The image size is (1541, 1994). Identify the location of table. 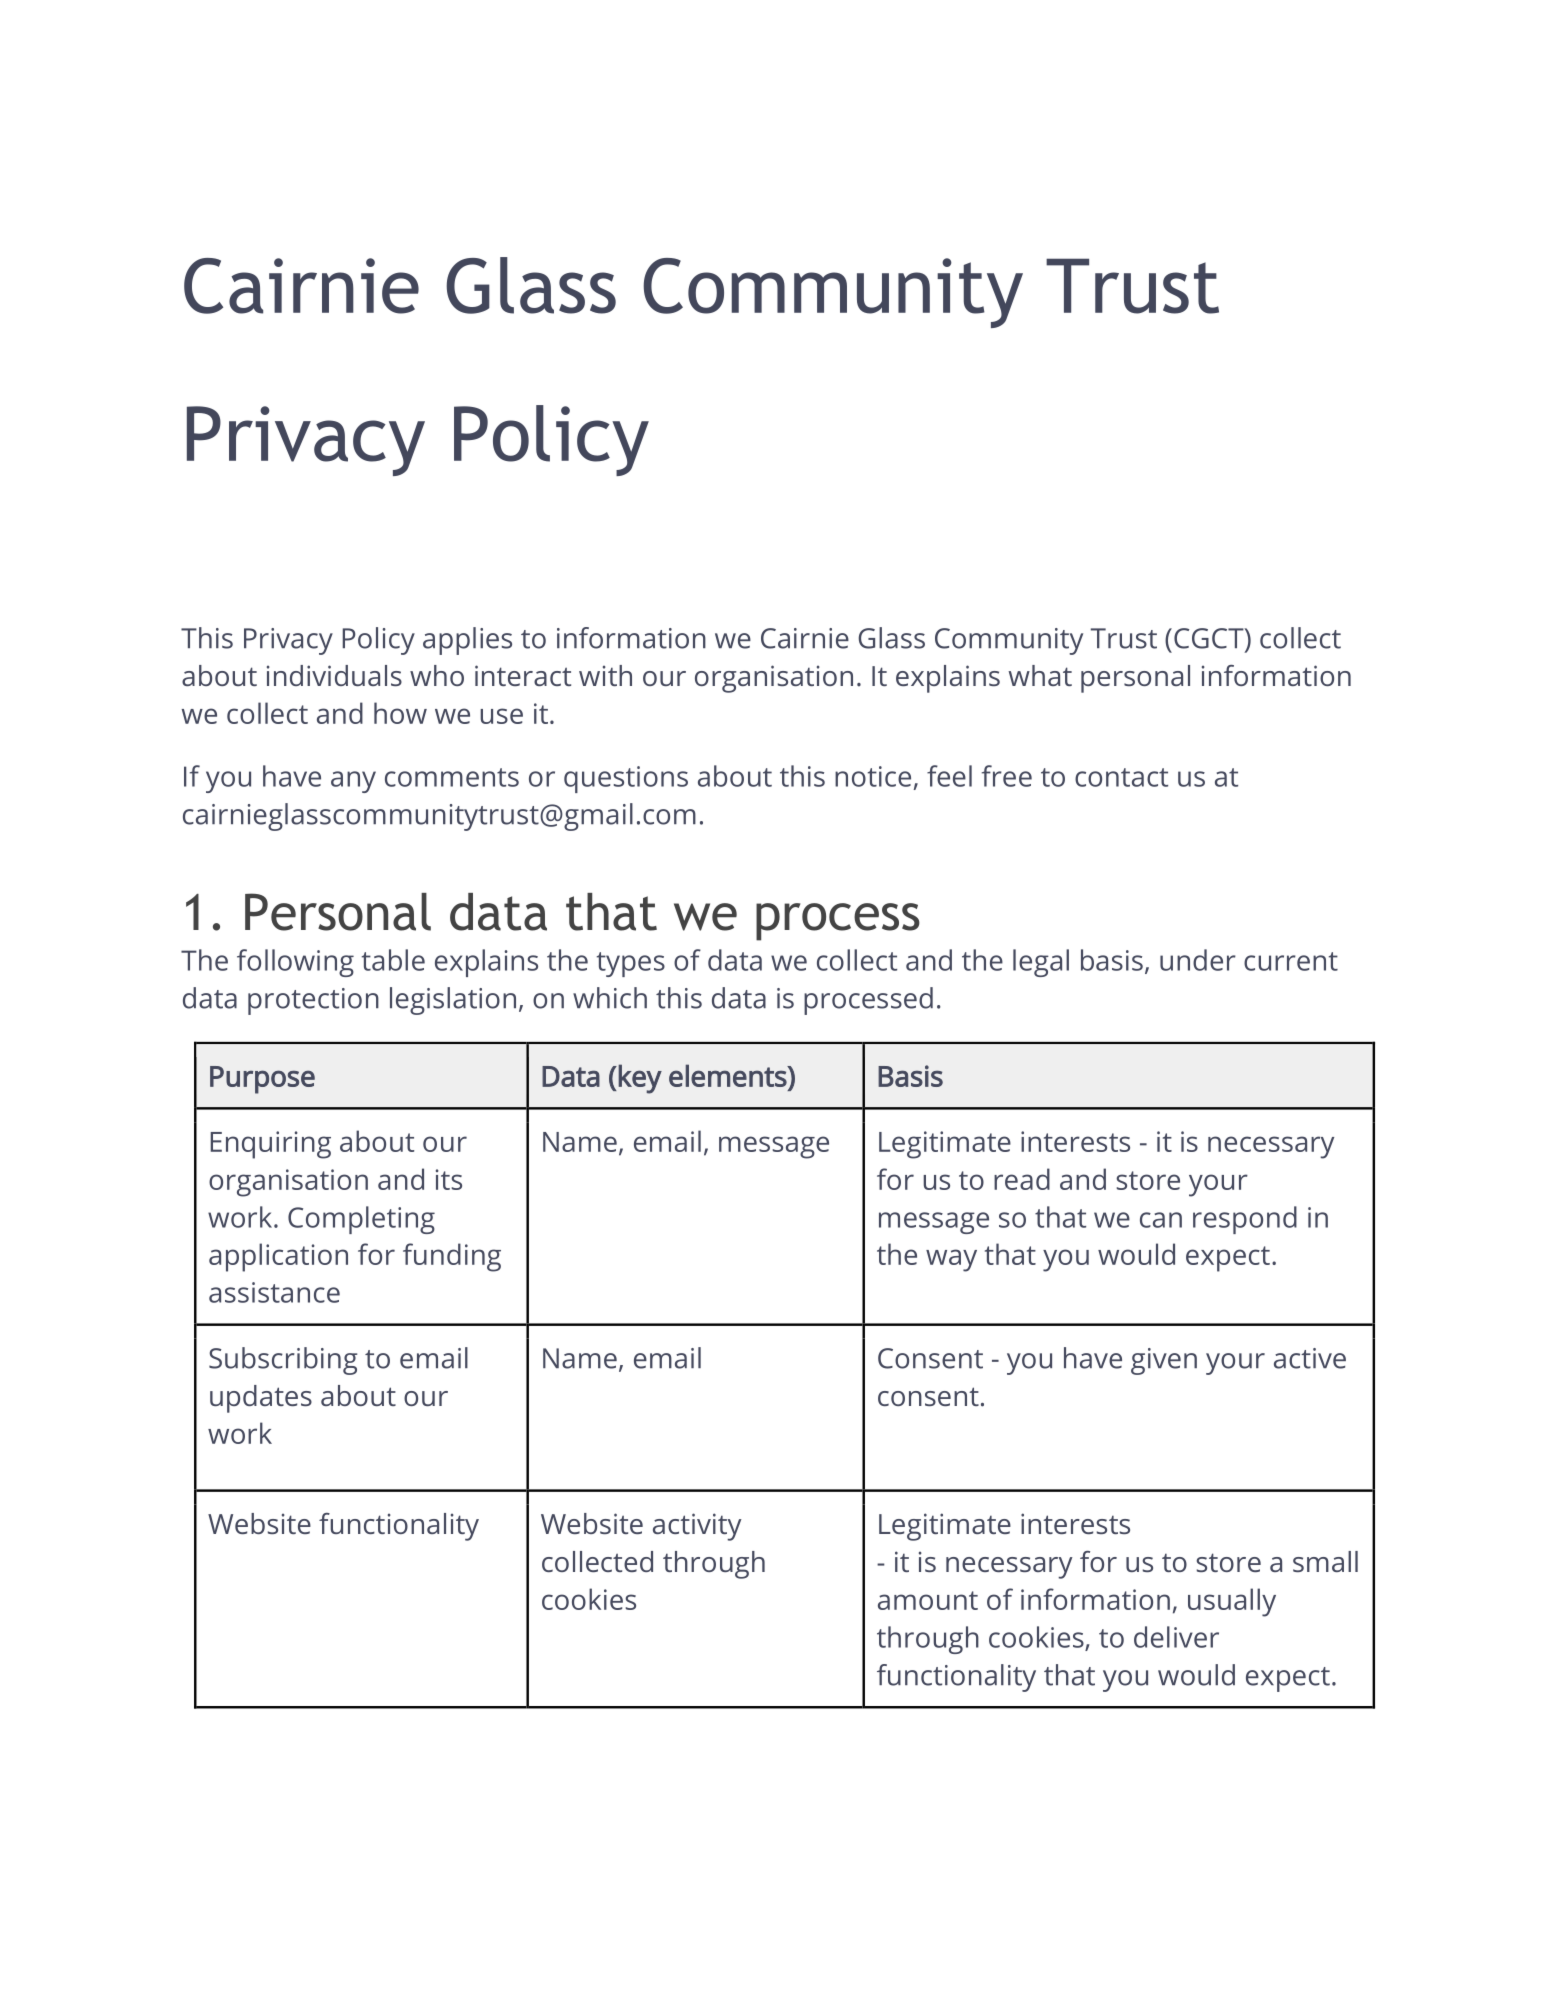
(393, 960).
